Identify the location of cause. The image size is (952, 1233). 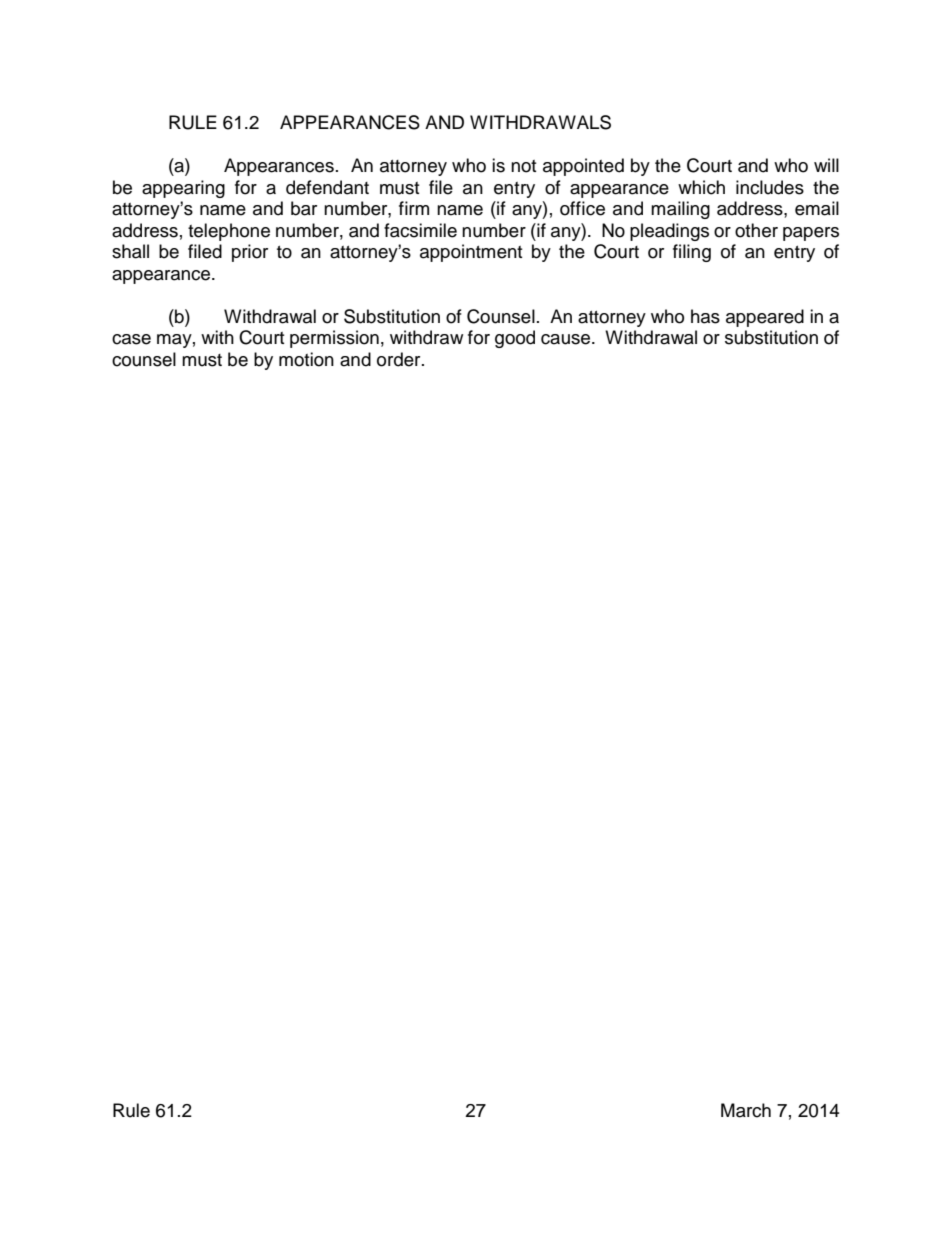
(565, 339).
